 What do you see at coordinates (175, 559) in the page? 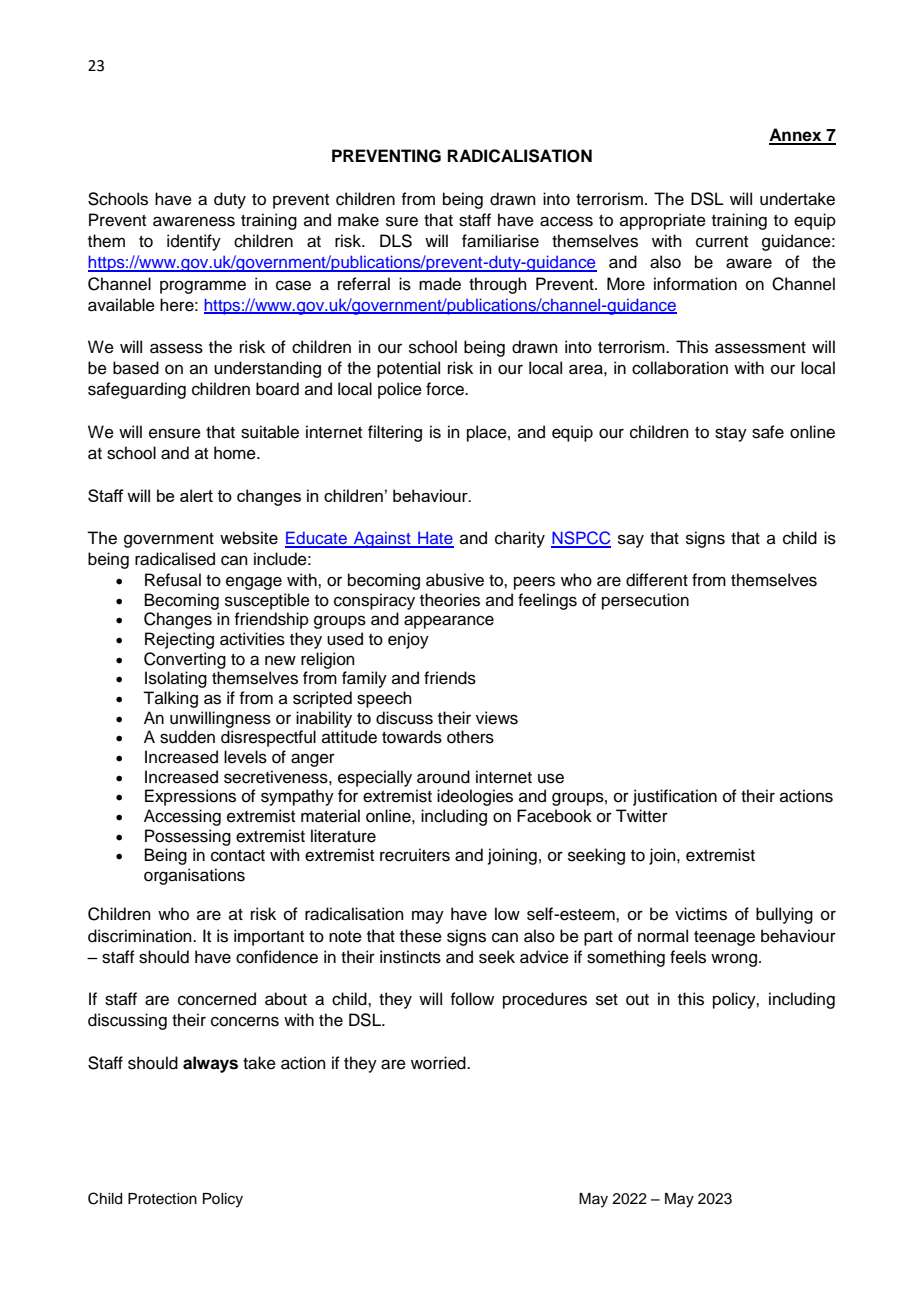
I see `radicalised` at bounding box center [175, 559].
